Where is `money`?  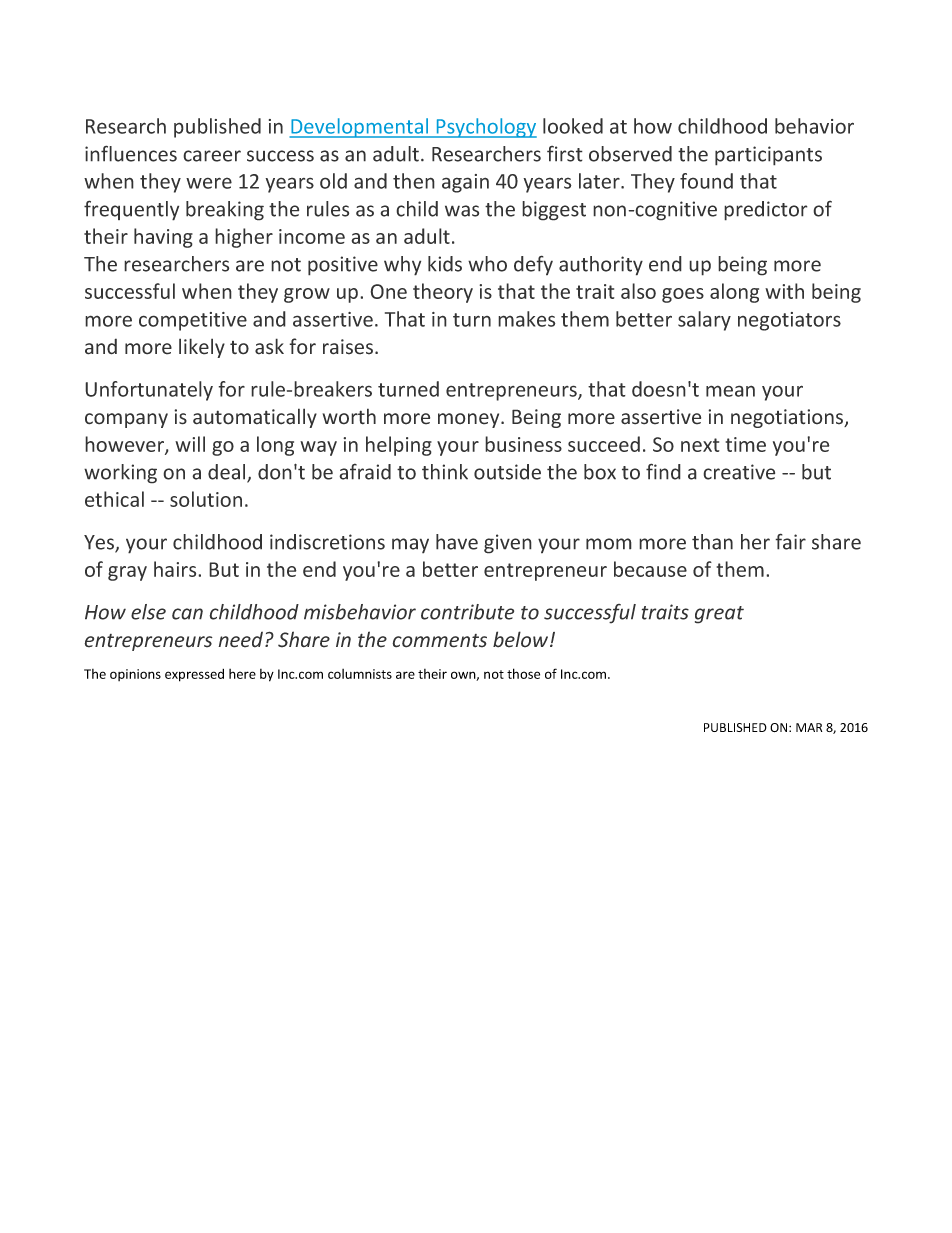 money is located at coordinates (470, 420).
